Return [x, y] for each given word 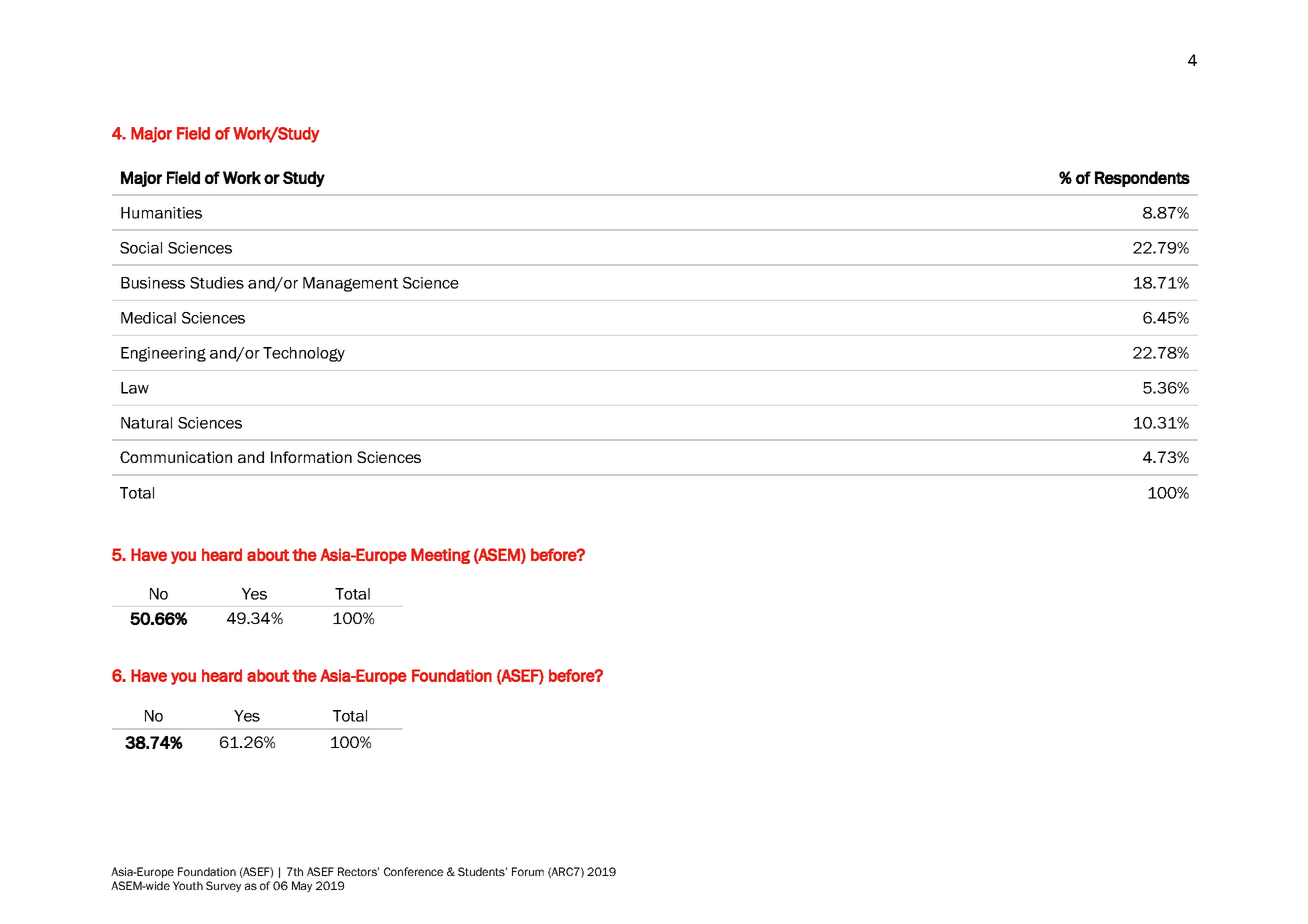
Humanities [161, 213]
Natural [146, 423]
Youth [188, 885]
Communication [176, 457]
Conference [413, 871]
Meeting [440, 556]
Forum [528, 871]
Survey [223, 886]
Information [311, 457]
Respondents [1142, 179]
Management [350, 284]
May [302, 886]
